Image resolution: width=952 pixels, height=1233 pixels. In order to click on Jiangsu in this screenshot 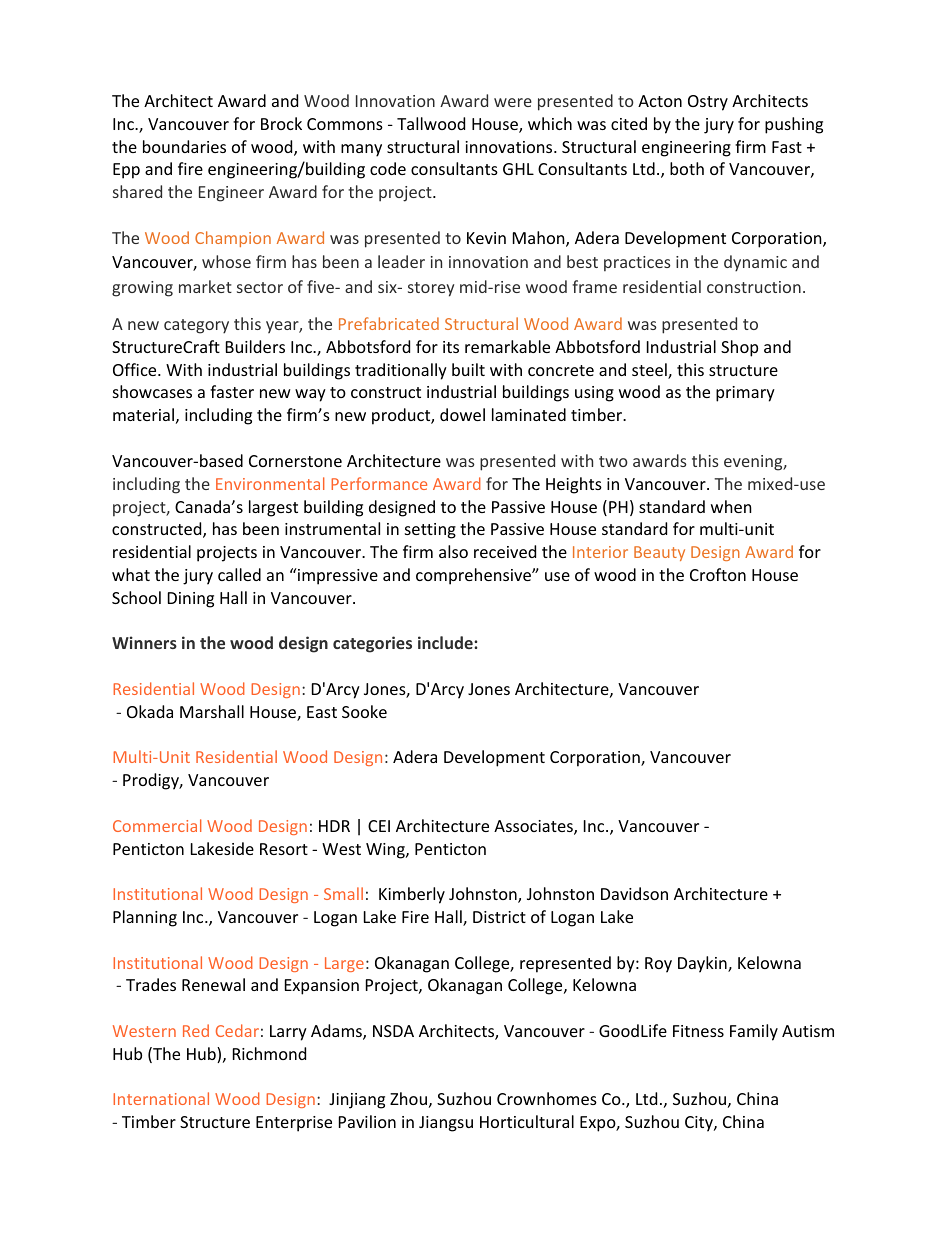, I will do `click(446, 1124)`.
